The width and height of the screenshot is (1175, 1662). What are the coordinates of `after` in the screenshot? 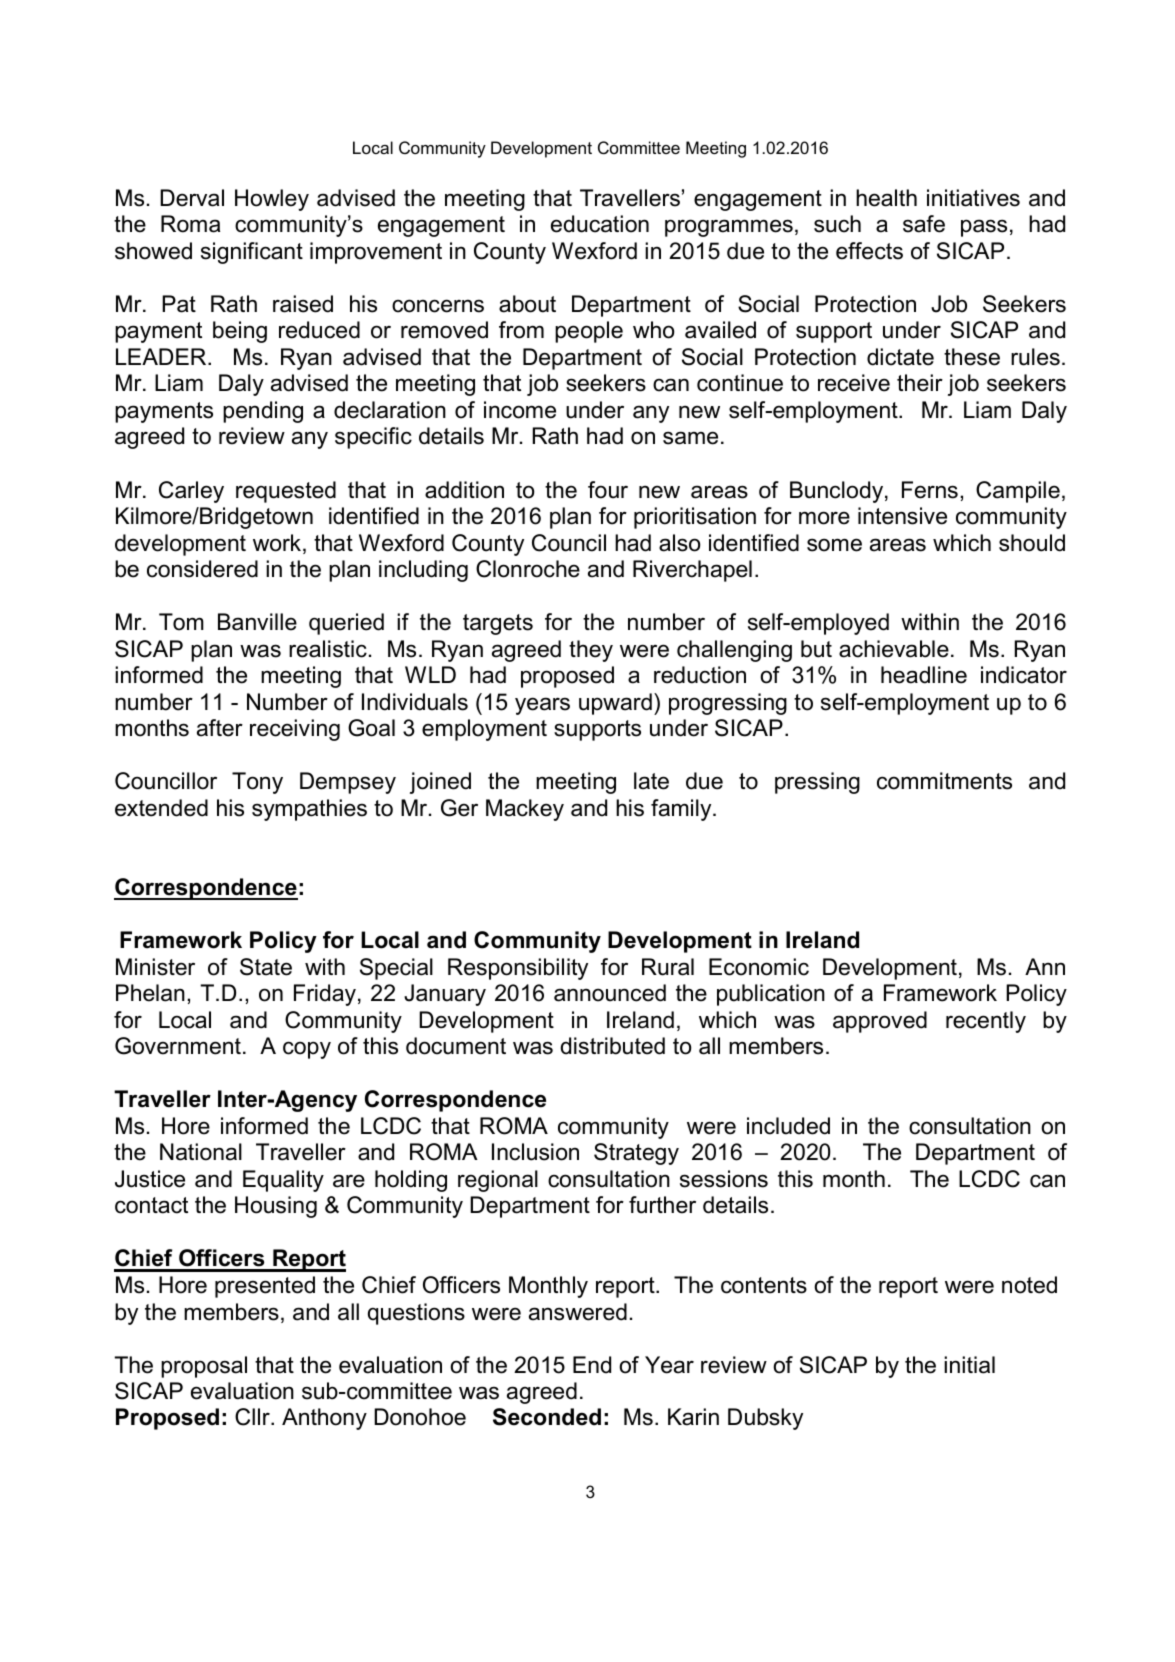 It's located at (220, 728).
